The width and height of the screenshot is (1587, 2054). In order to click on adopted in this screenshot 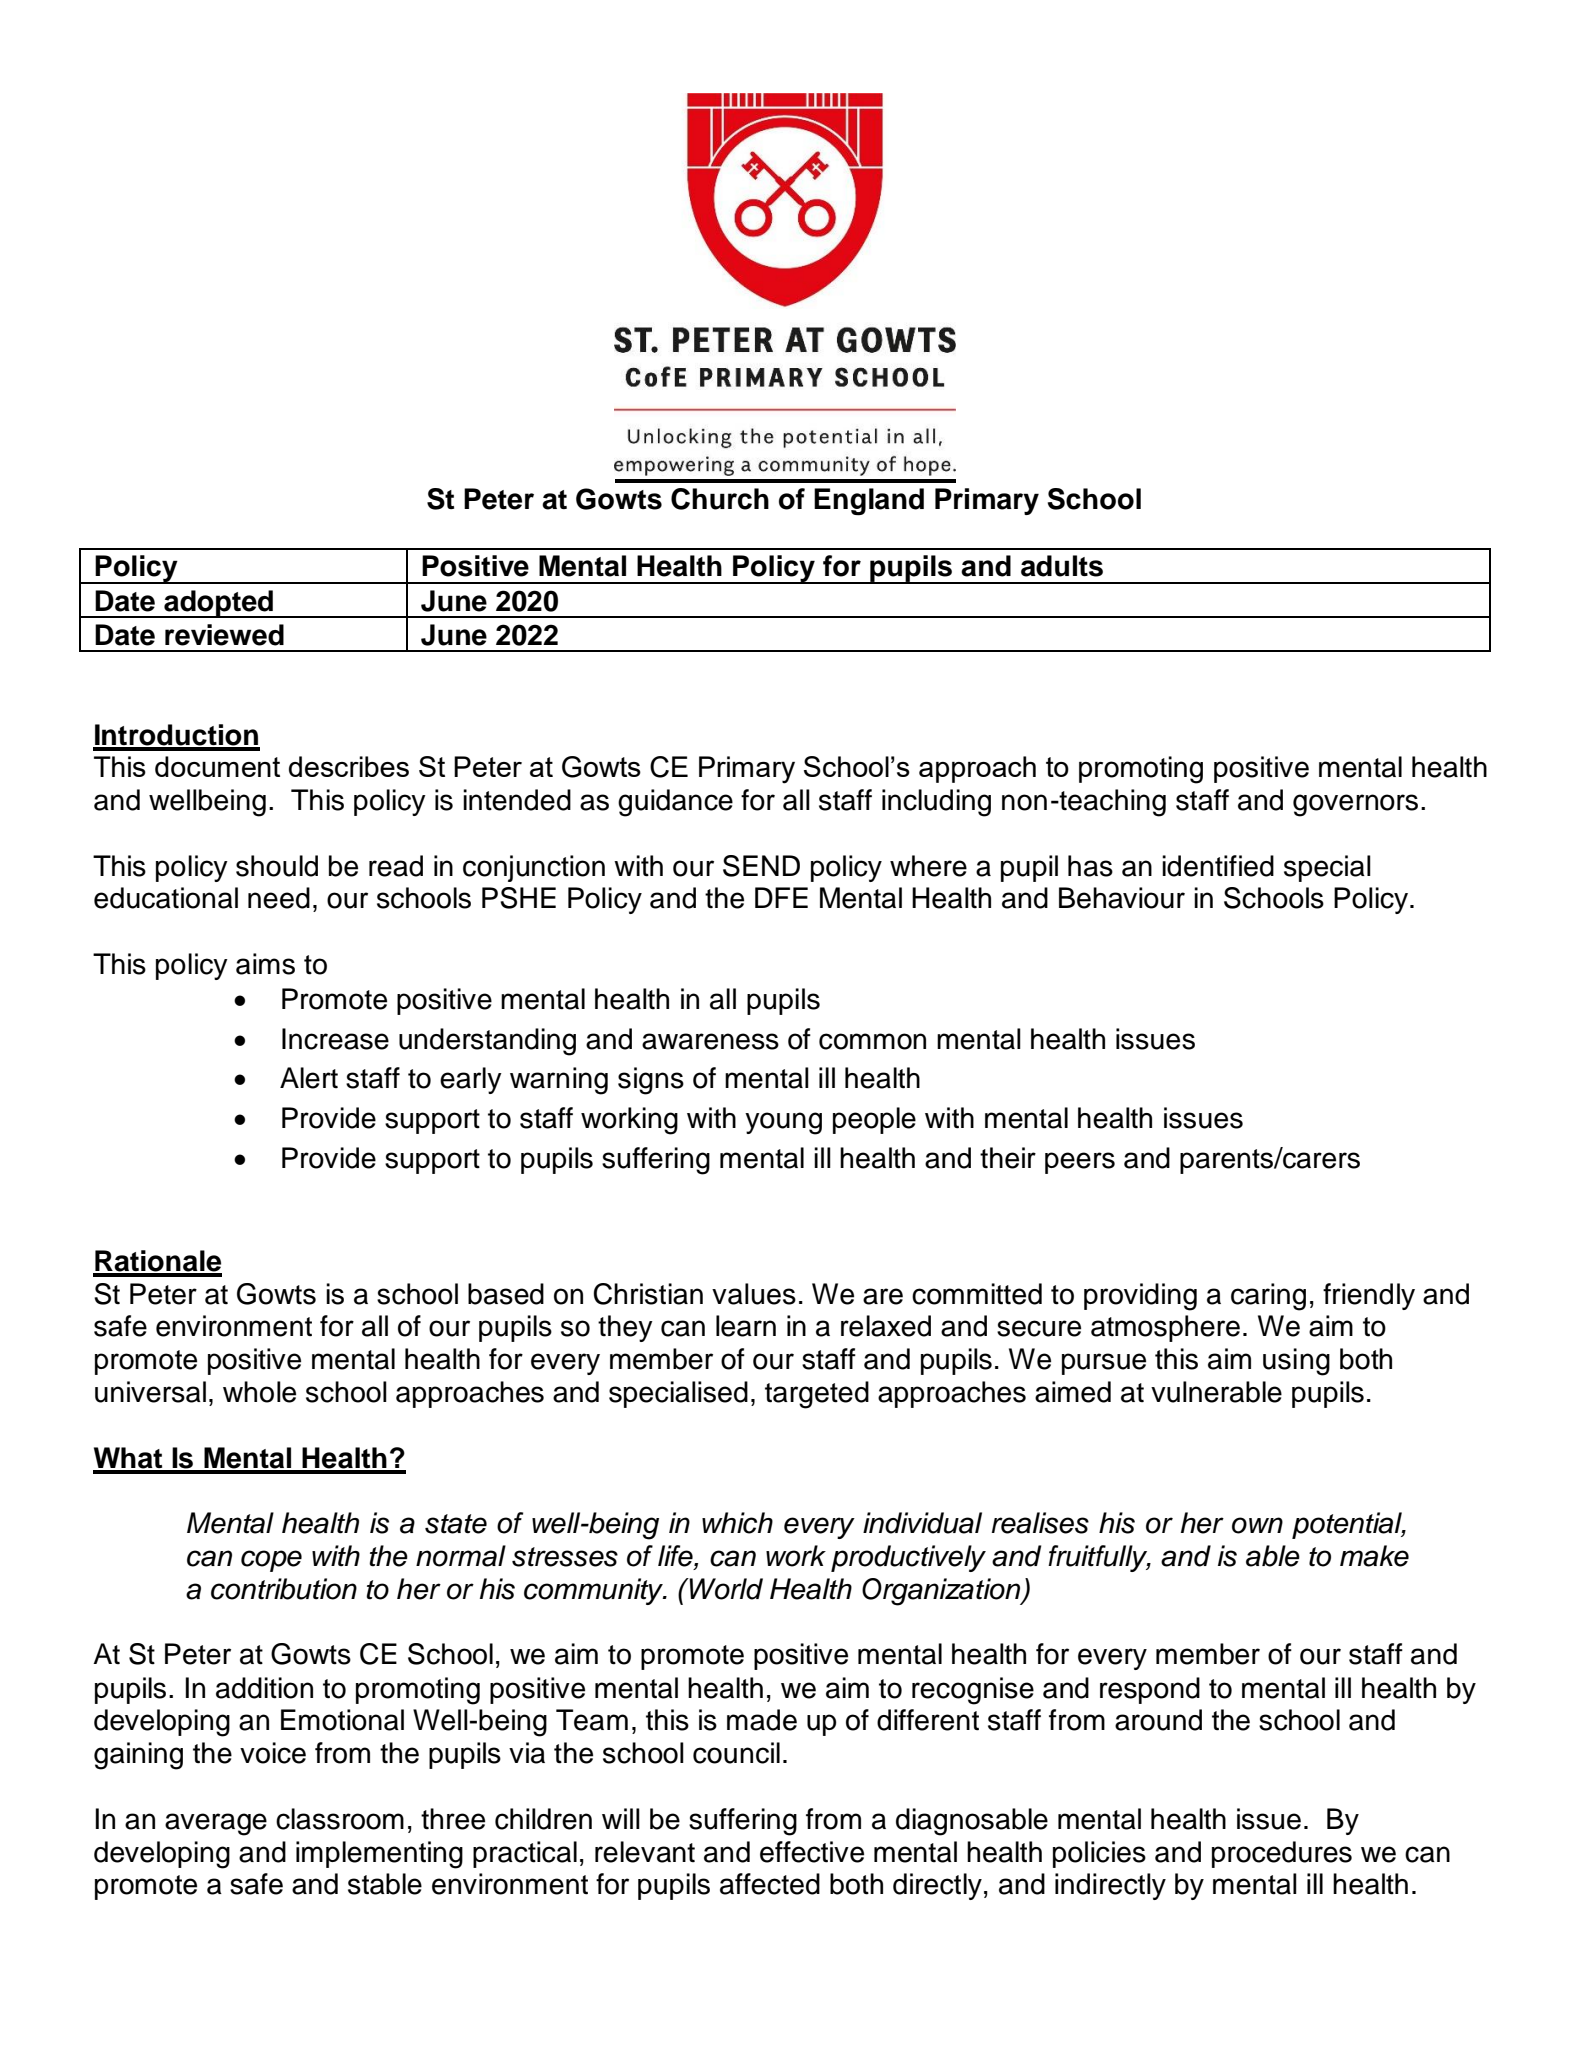, I will do `click(218, 604)`.
